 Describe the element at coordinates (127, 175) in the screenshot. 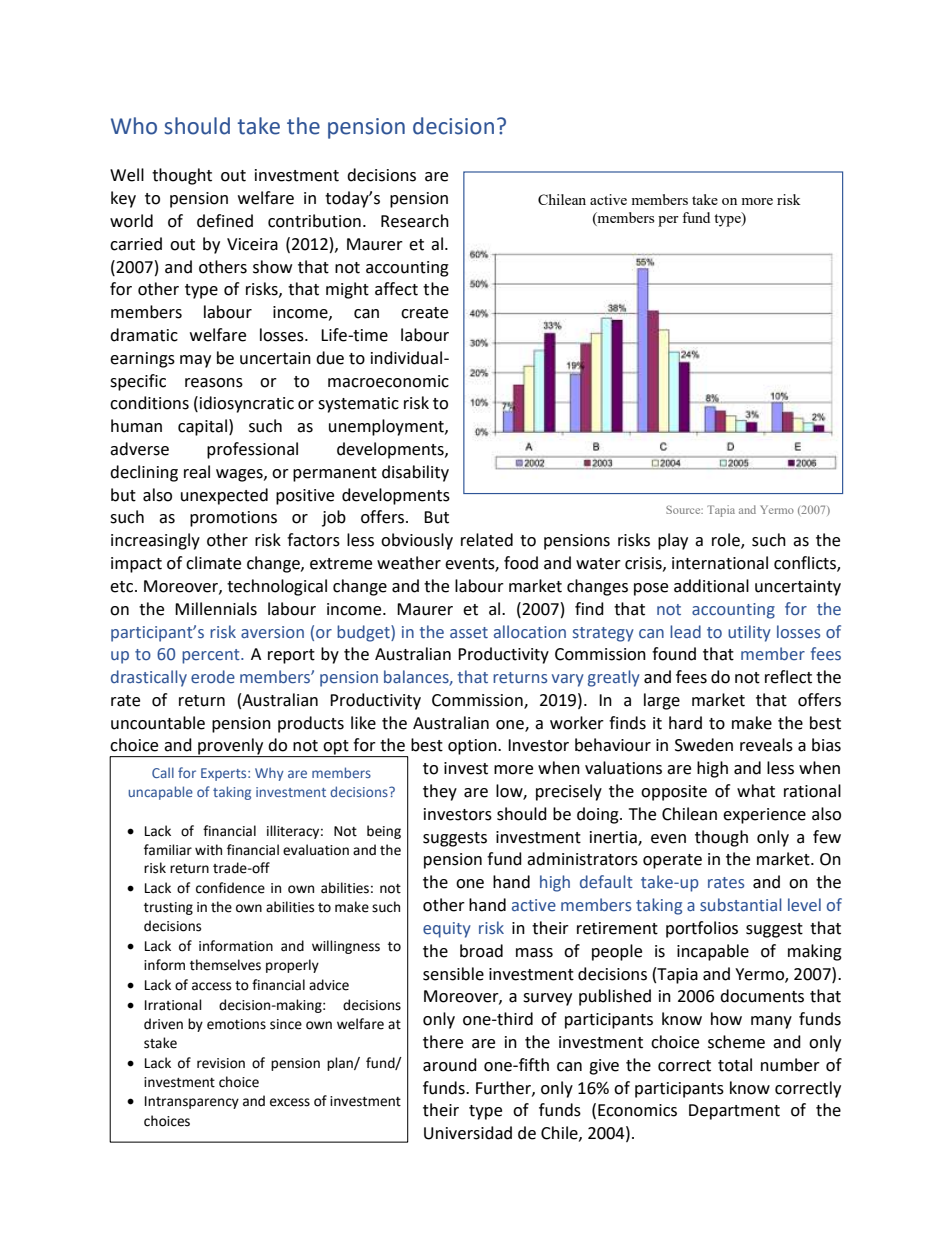

I see `Well` at that location.
